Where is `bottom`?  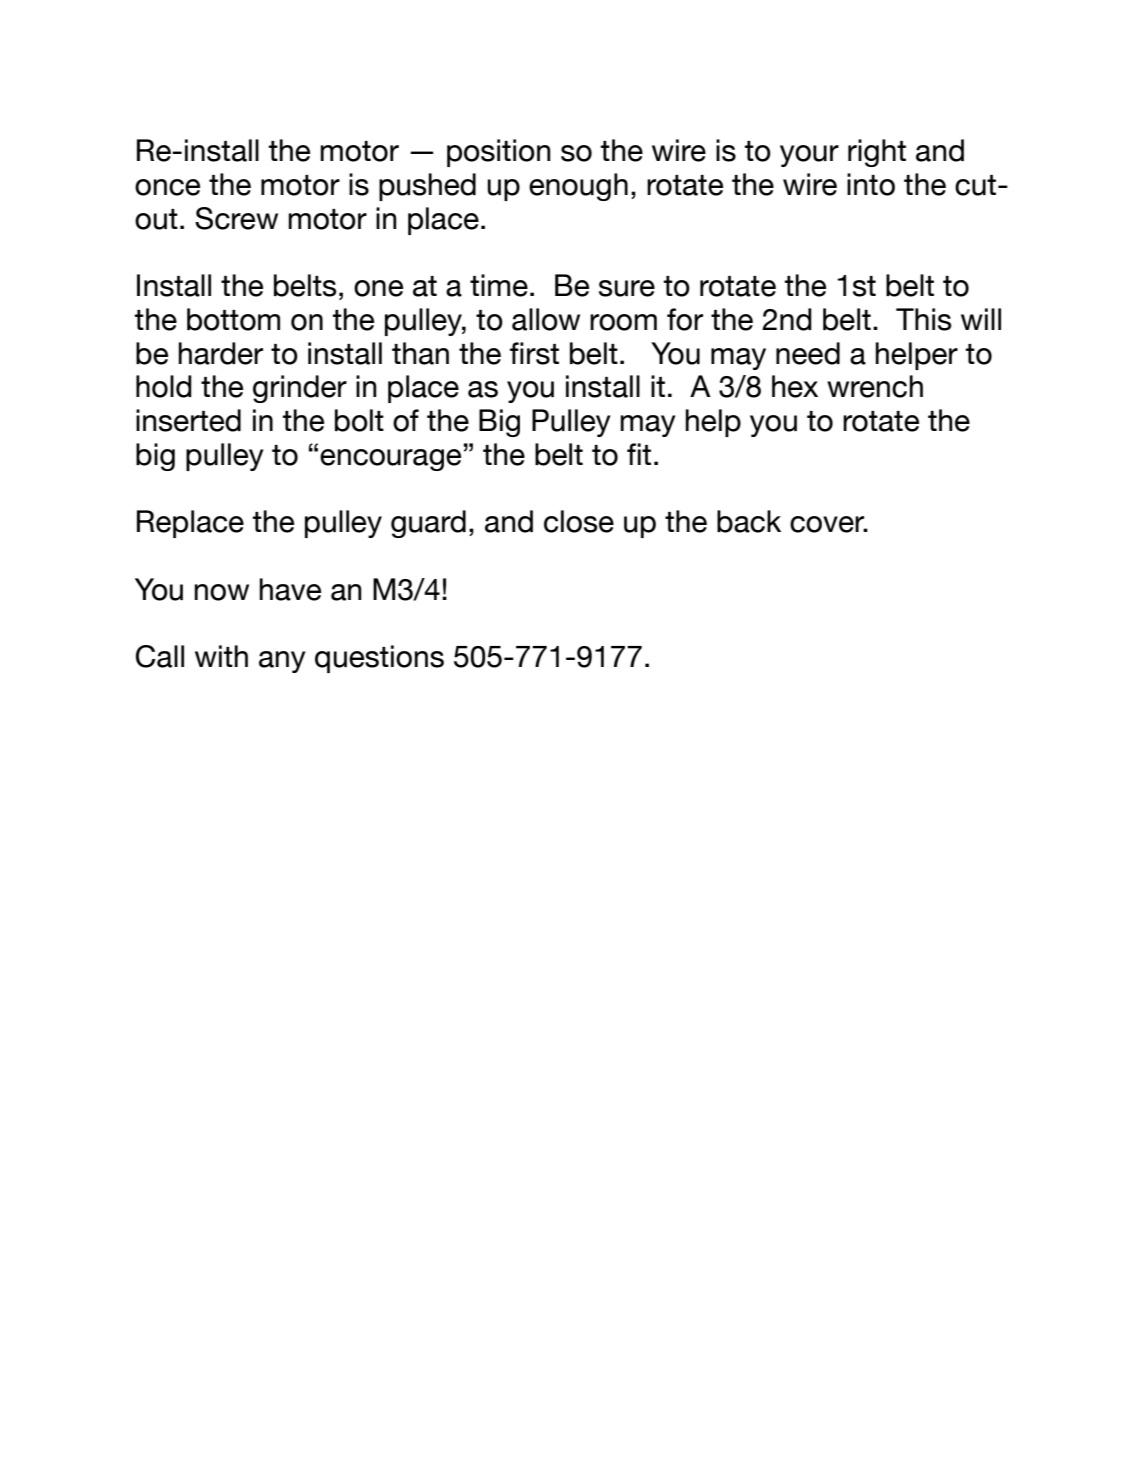
bottom is located at coordinates (233, 319).
